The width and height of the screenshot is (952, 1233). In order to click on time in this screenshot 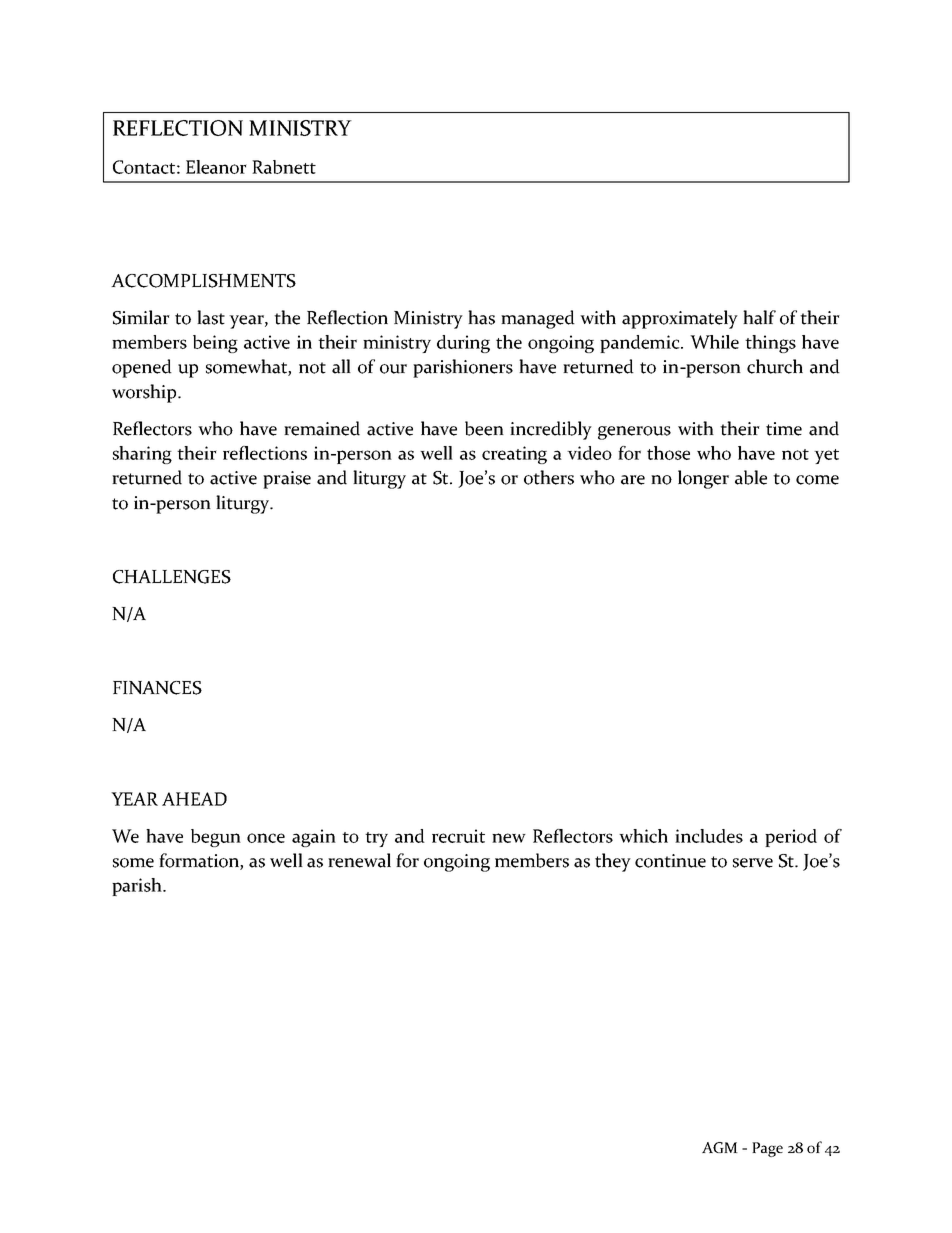, I will do `click(784, 429)`.
